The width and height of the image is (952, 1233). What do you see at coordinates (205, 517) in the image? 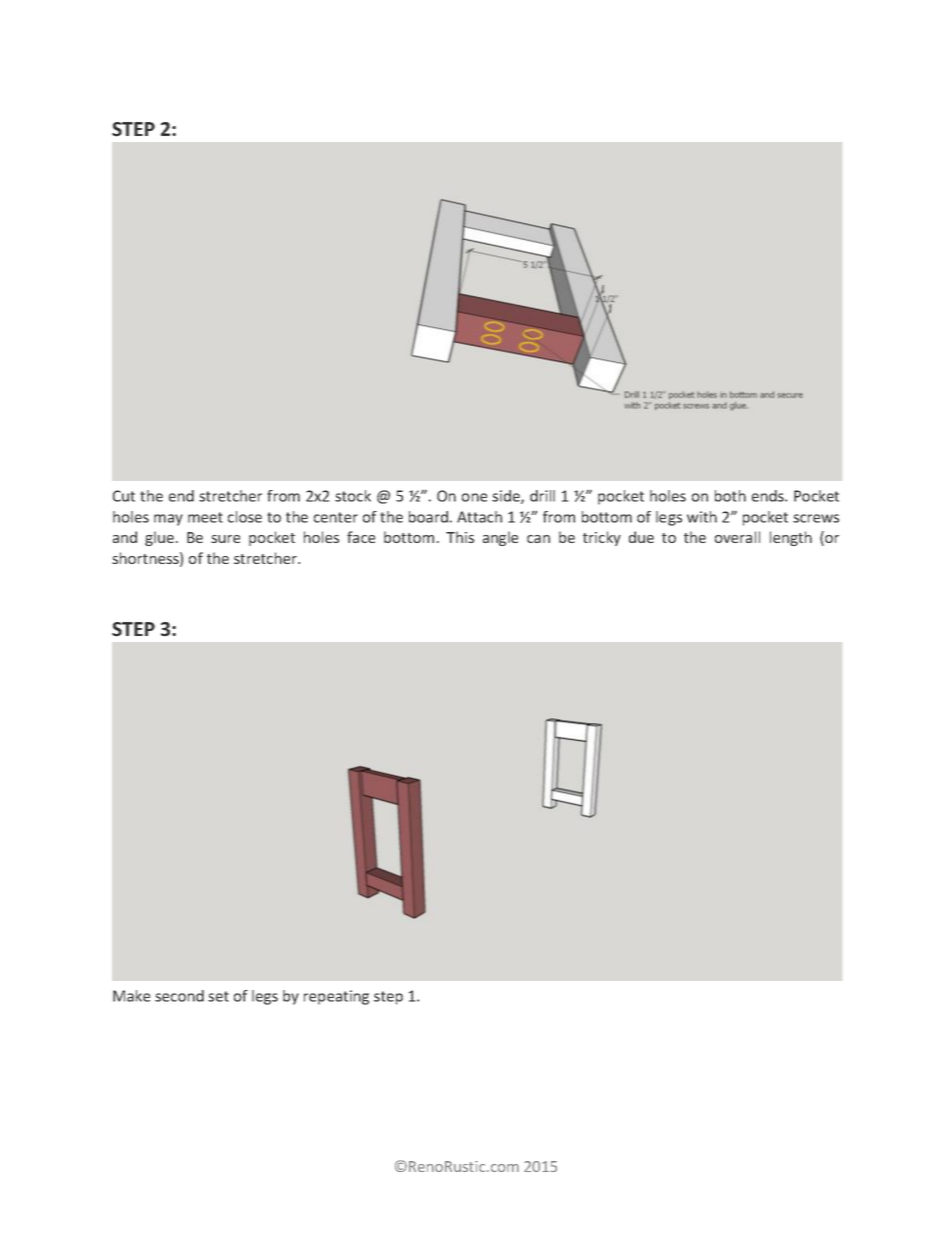
I see `meet` at bounding box center [205, 517].
